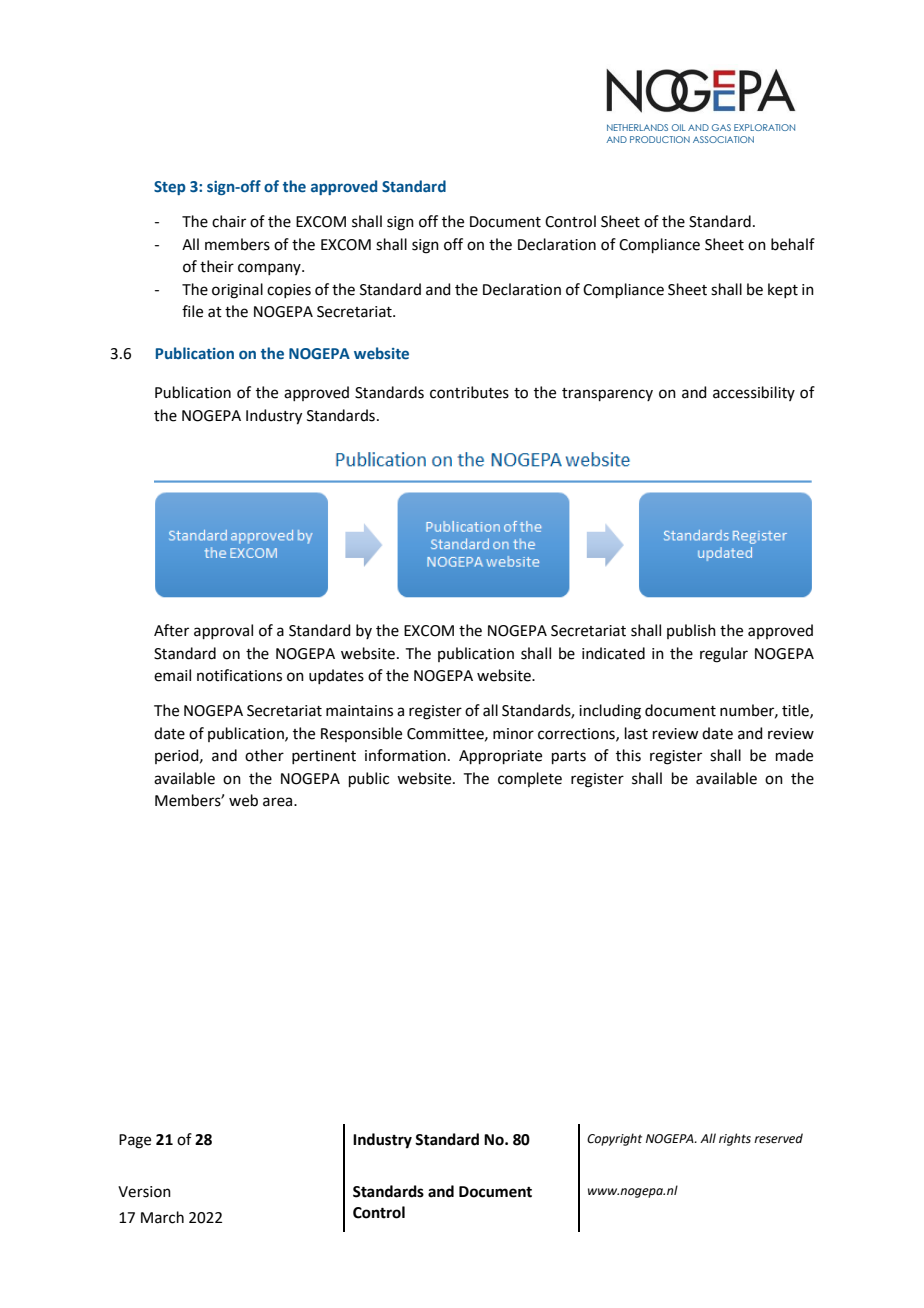  Describe the element at coordinates (239, 675) in the screenshot. I see `notifications` at that location.
